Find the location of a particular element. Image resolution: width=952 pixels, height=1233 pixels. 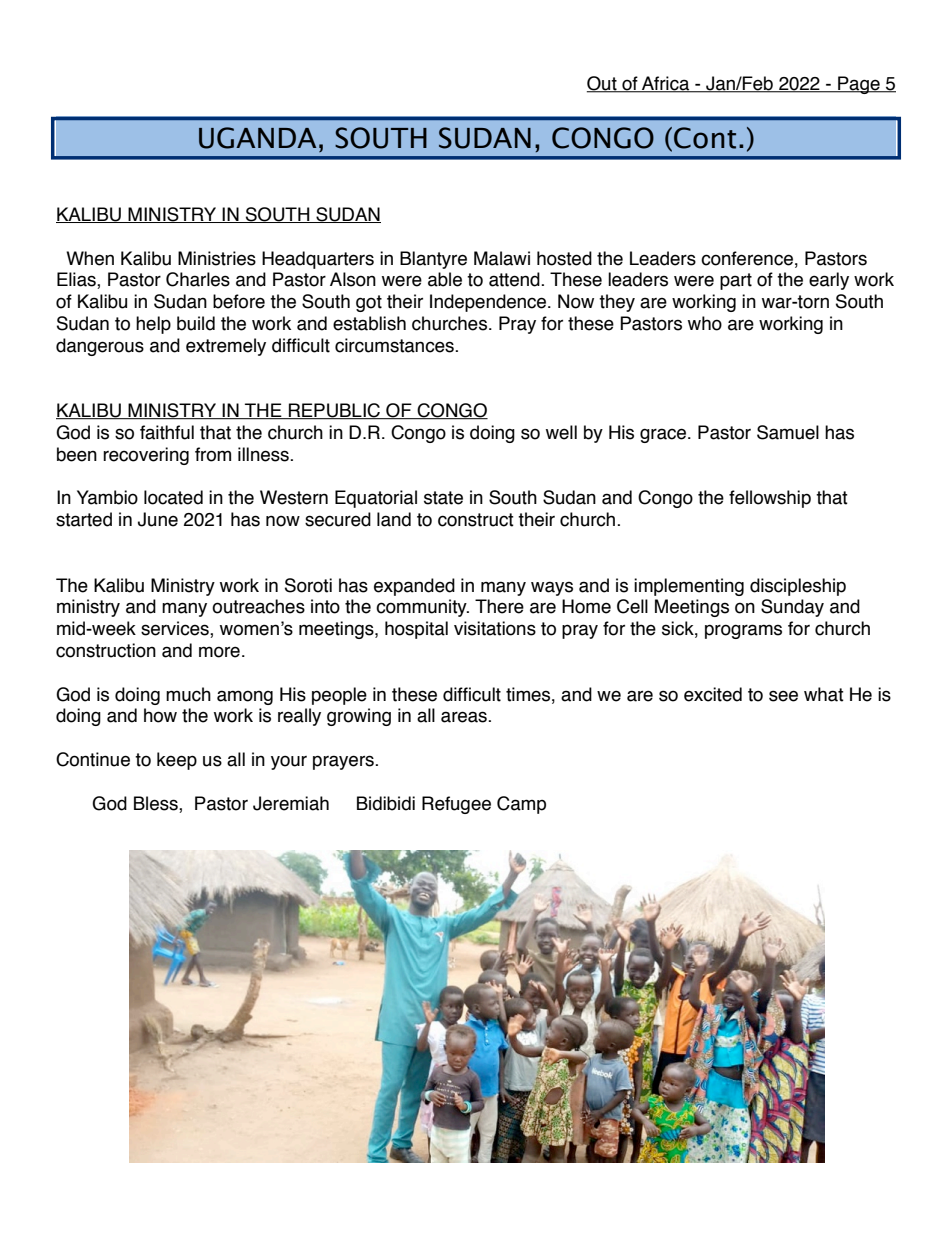

Page is located at coordinates (859, 85).
